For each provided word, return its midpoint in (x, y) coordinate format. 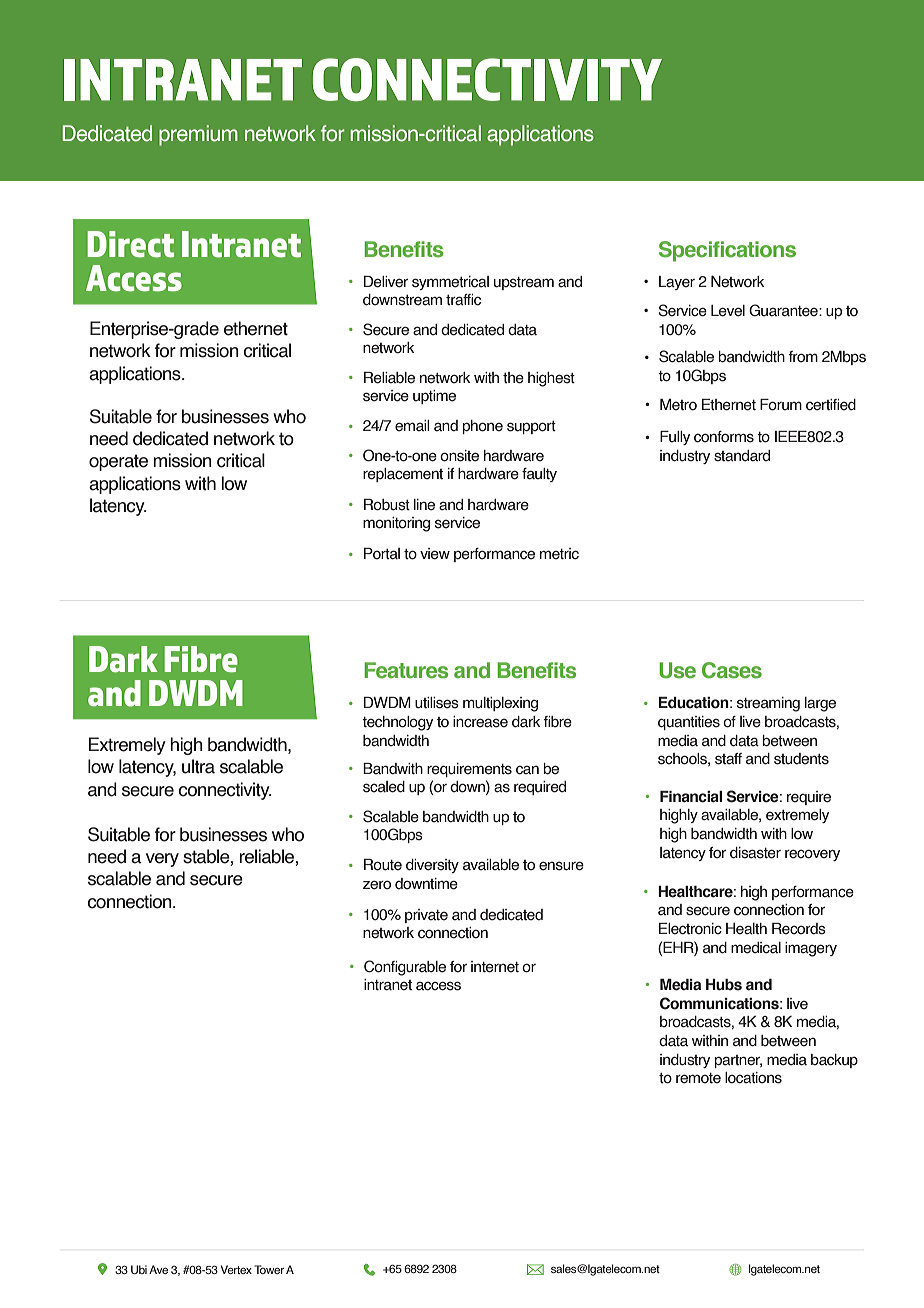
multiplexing (500, 704)
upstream (524, 283)
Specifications (727, 251)
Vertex (236, 1269)
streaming (768, 704)
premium (198, 135)
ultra (198, 766)
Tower (269, 1269)
